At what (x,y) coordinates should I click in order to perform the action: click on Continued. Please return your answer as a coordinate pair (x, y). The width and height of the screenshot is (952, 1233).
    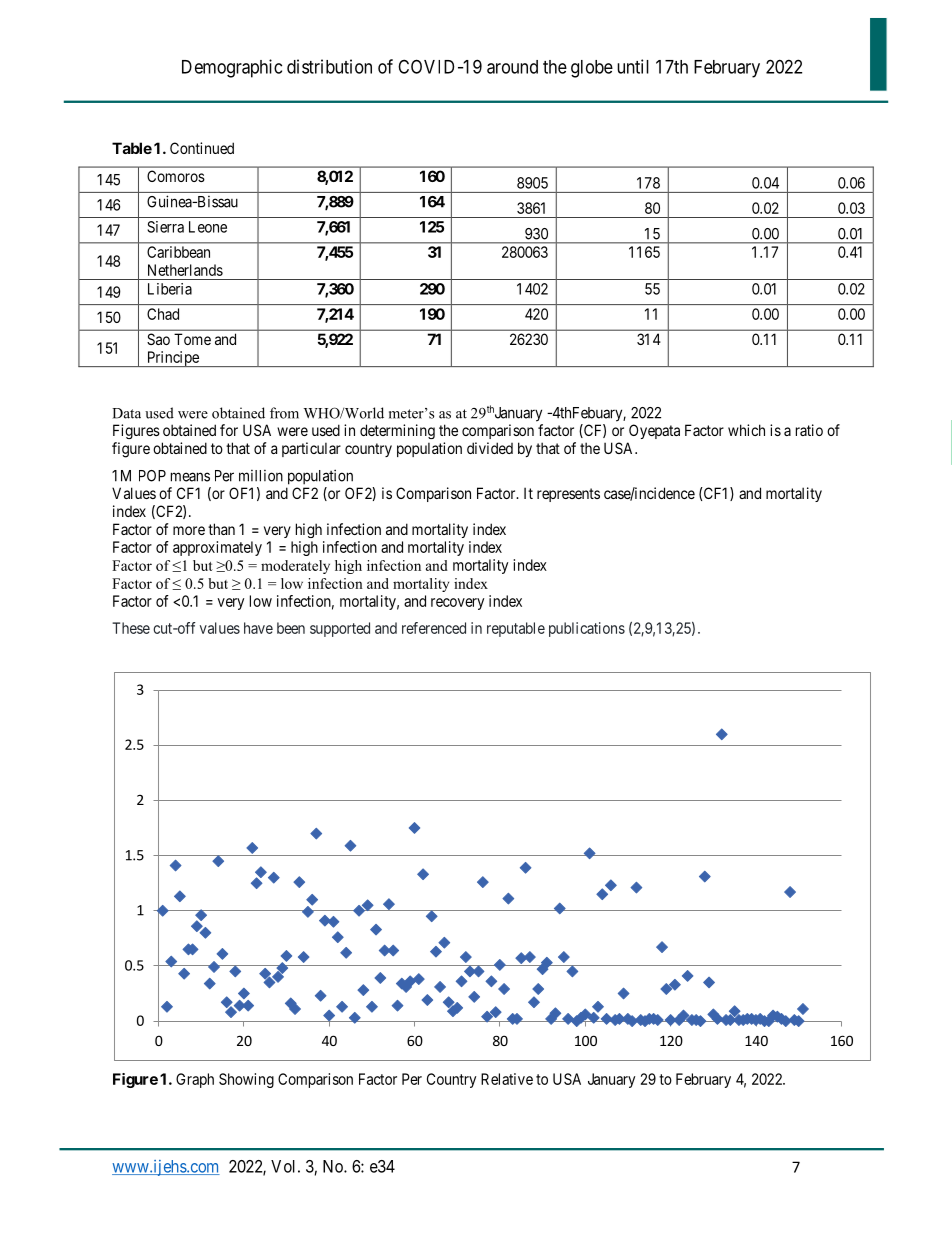
    Looking at the image, I should click on (202, 148).
